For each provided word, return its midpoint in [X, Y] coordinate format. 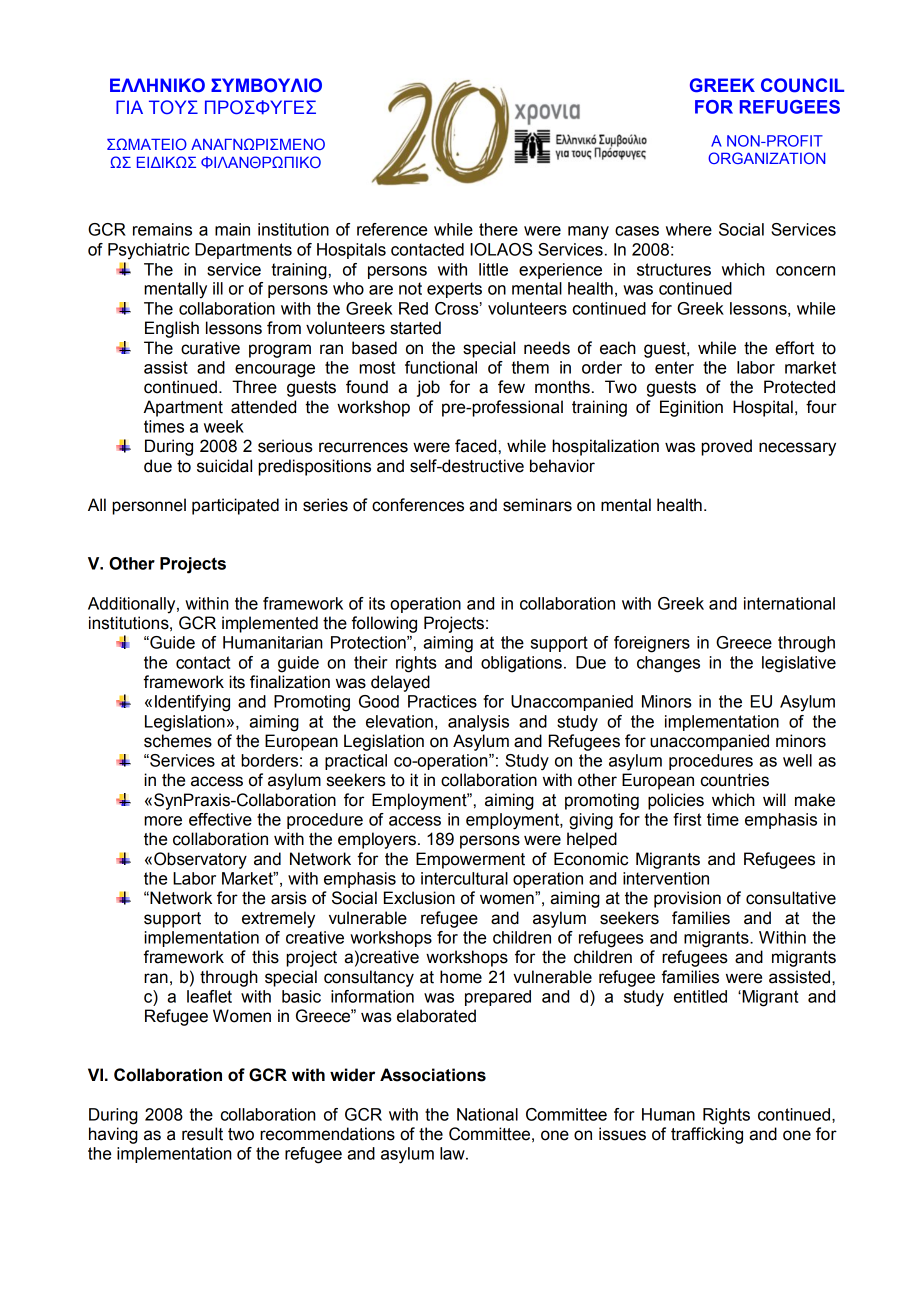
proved [726, 447]
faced [475, 446]
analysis [478, 723]
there [498, 229]
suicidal [224, 466]
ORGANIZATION [766, 158]
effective [220, 819]
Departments [243, 251]
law [453, 1153]
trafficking [707, 1135]
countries [735, 780]
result [202, 1134]
